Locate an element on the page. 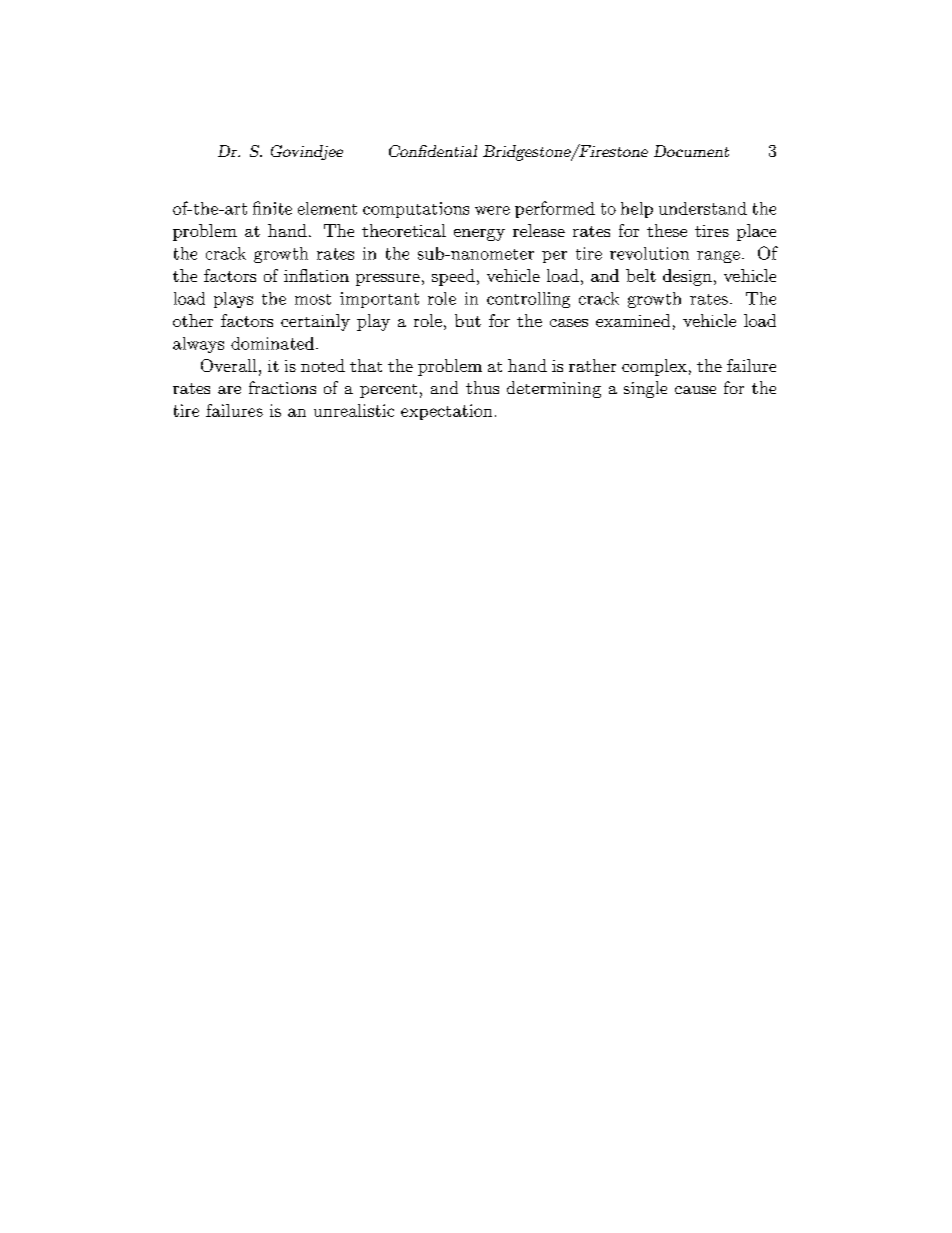  these is located at coordinates (667, 230).
